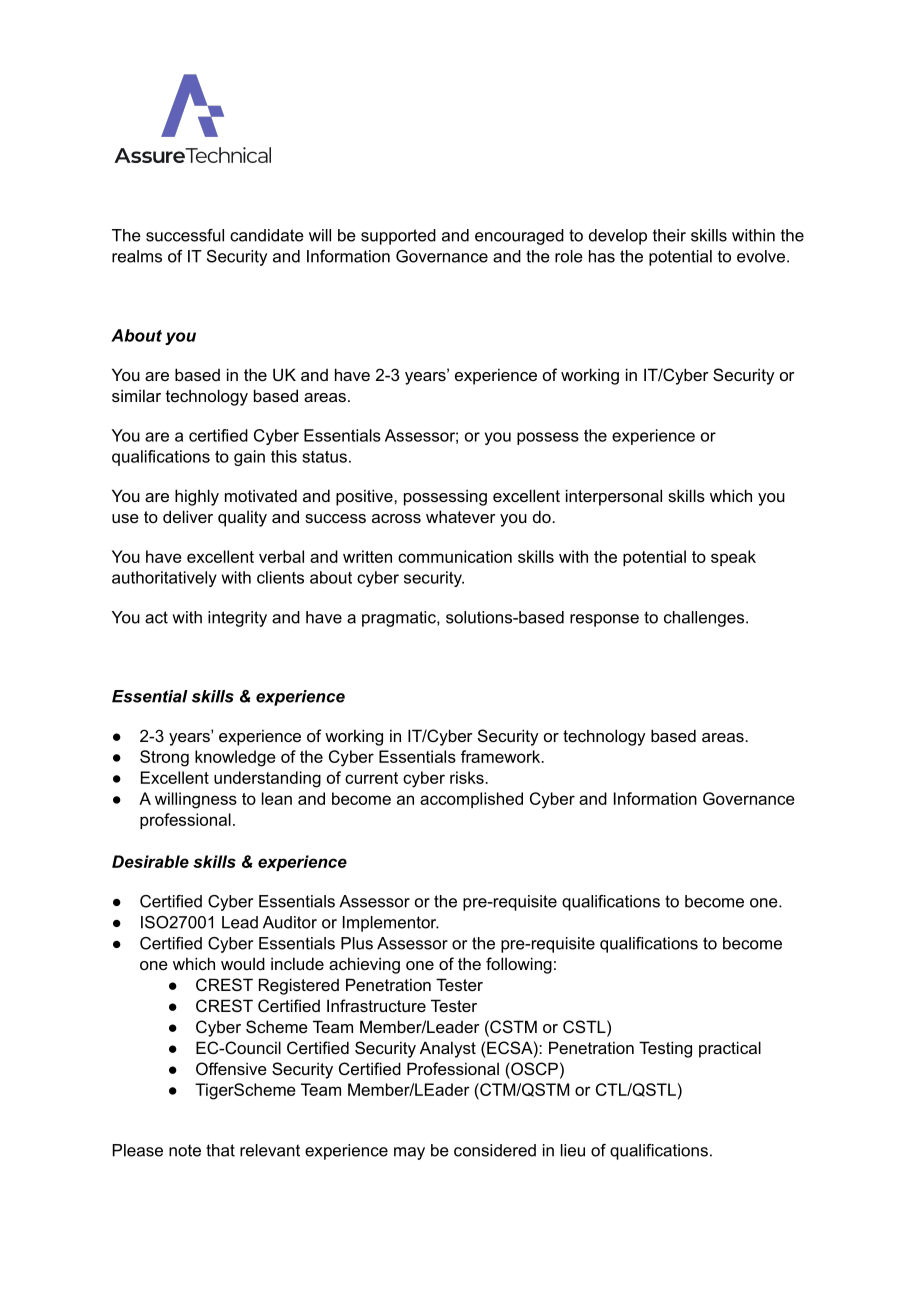 This page has width=924, height=1307. What do you see at coordinates (519, 965) in the page?
I see `following` at bounding box center [519, 965].
